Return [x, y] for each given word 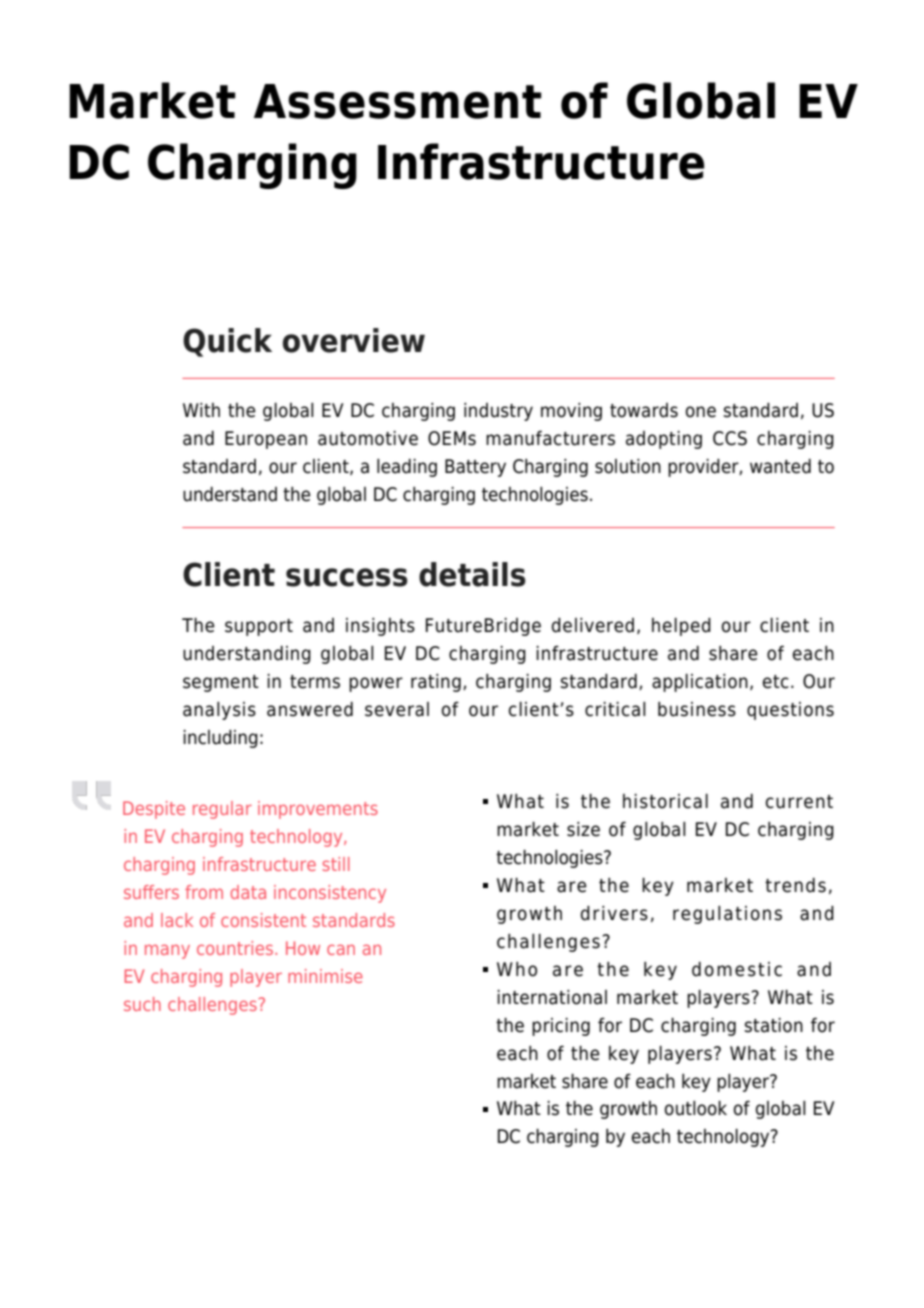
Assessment [398, 101]
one [701, 412]
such [142, 1004]
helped [681, 627]
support [259, 627]
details [472, 574]
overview [353, 340]
